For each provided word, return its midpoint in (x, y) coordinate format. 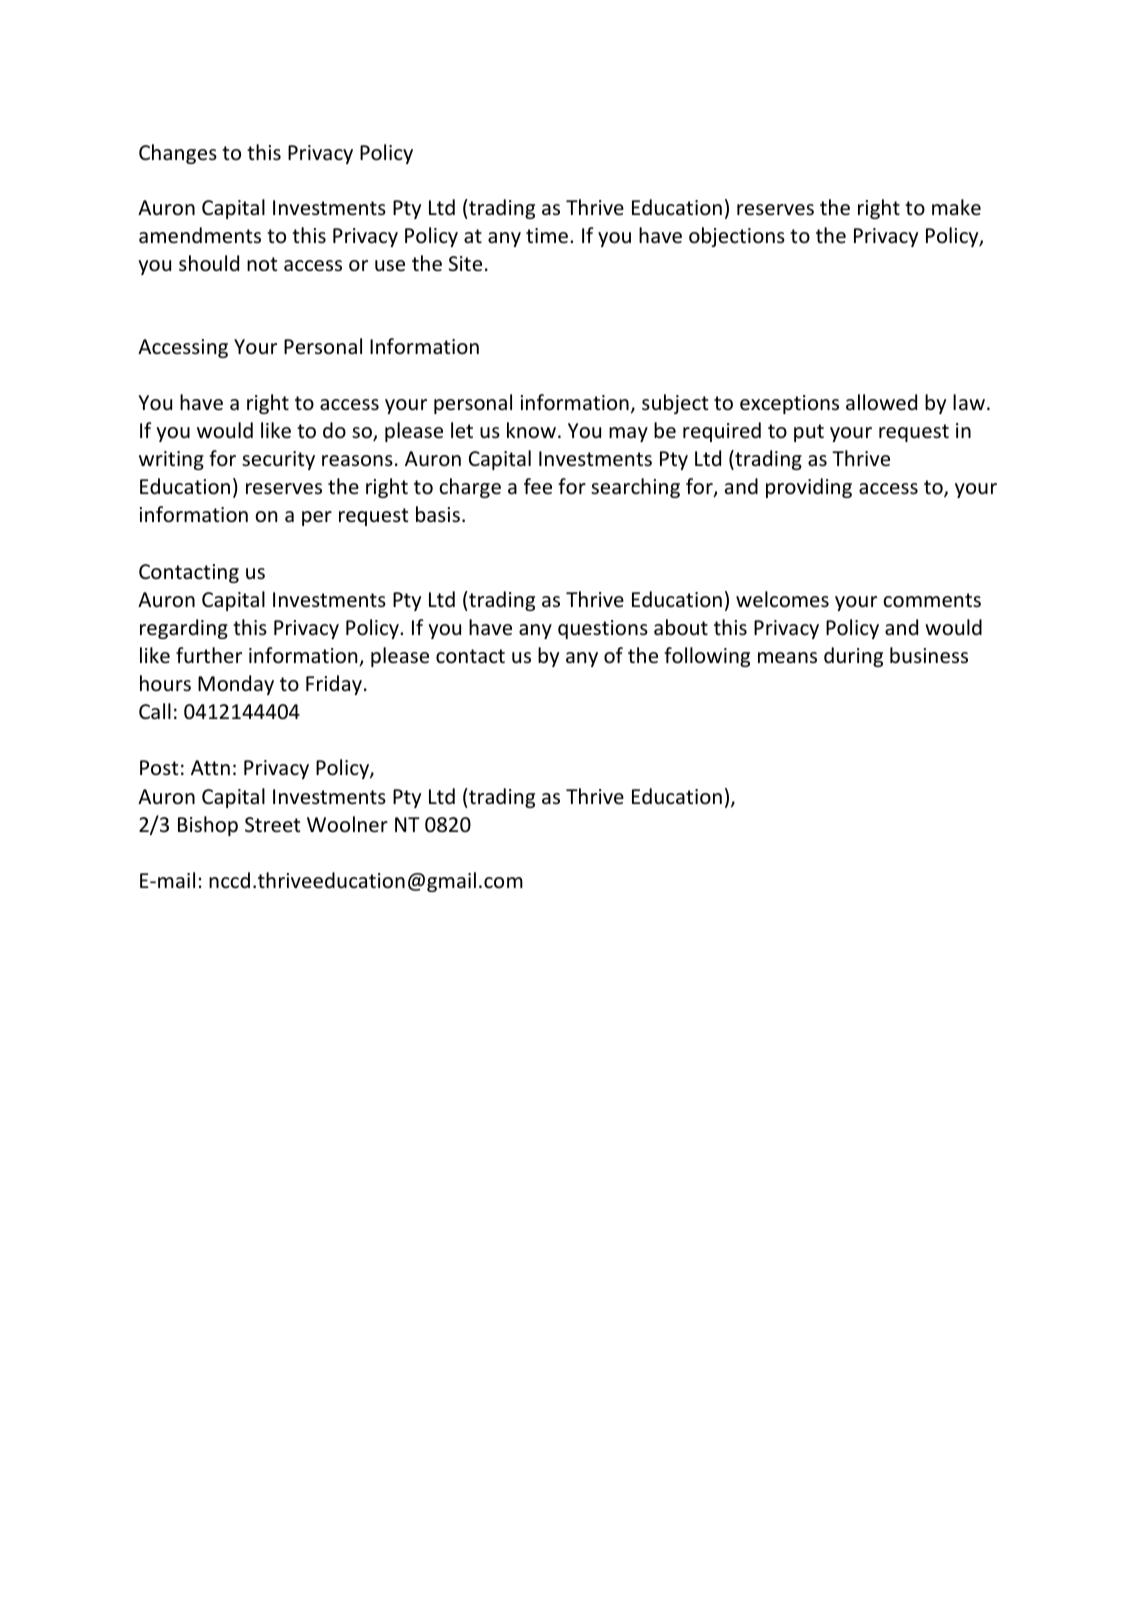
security (278, 460)
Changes (178, 154)
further (209, 655)
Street (272, 825)
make (956, 207)
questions (603, 629)
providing (809, 488)
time (548, 236)
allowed (881, 402)
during (853, 657)
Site (465, 263)
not (262, 264)
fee (538, 486)
